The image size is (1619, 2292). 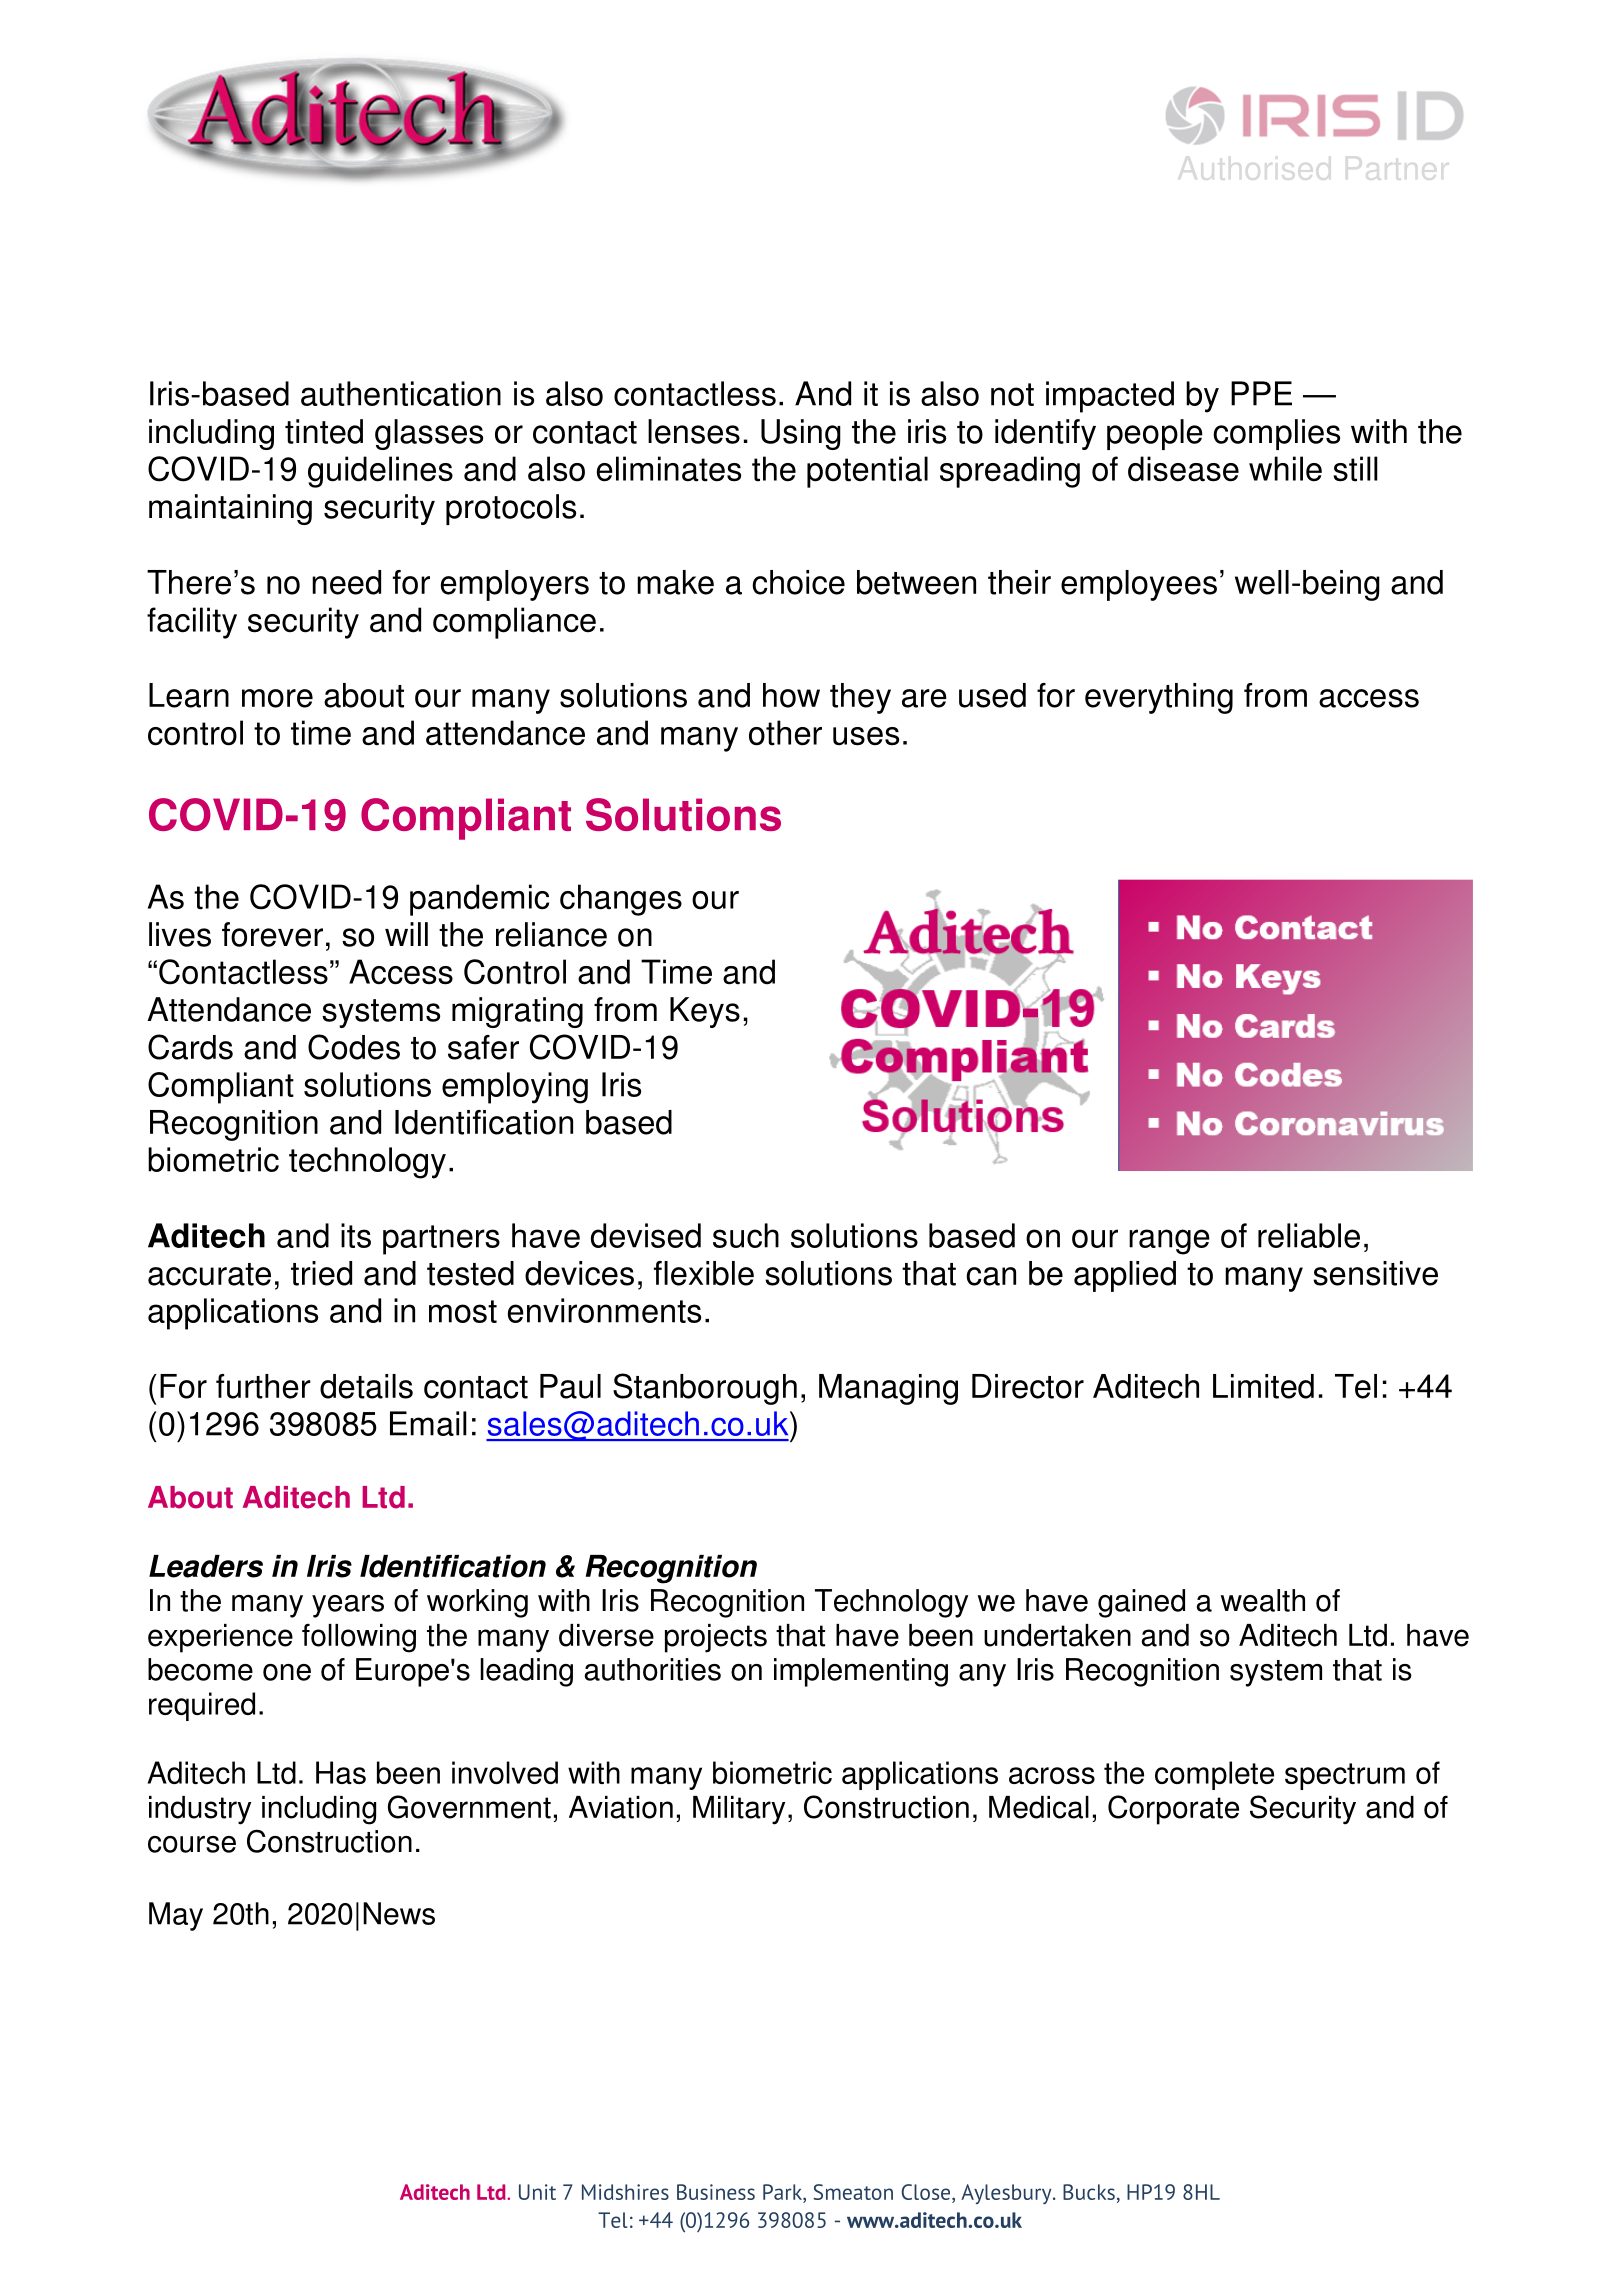 I want to click on complies, so click(x=1276, y=434).
